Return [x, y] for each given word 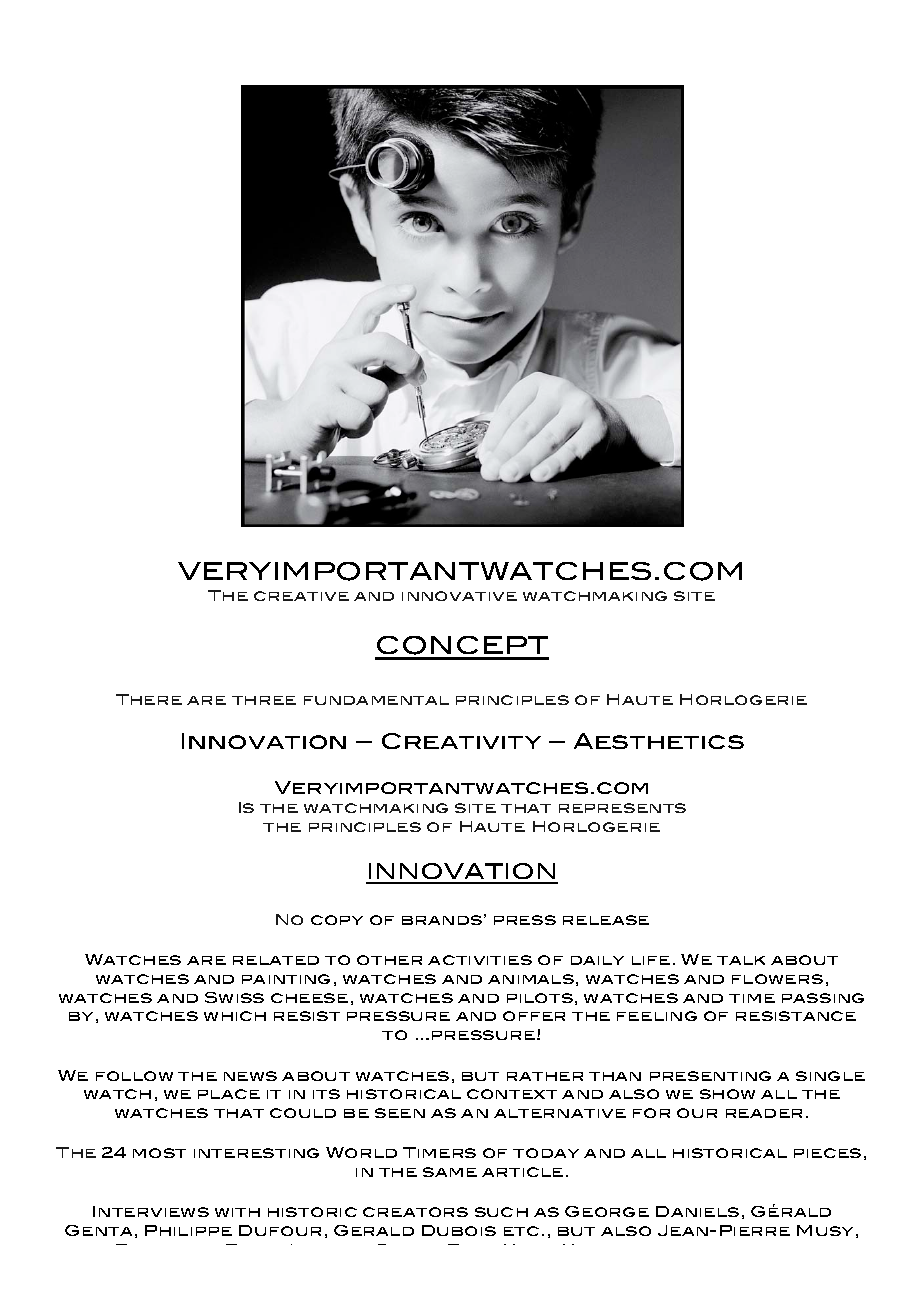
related [276, 960]
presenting [710, 1076]
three [264, 700]
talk [741, 960]
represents [622, 808]
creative [301, 596]
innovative [459, 596]
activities [480, 960]
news [250, 1076]
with [237, 1212]
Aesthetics [659, 741]
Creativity [461, 741]
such [501, 1212]
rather [545, 1076]
